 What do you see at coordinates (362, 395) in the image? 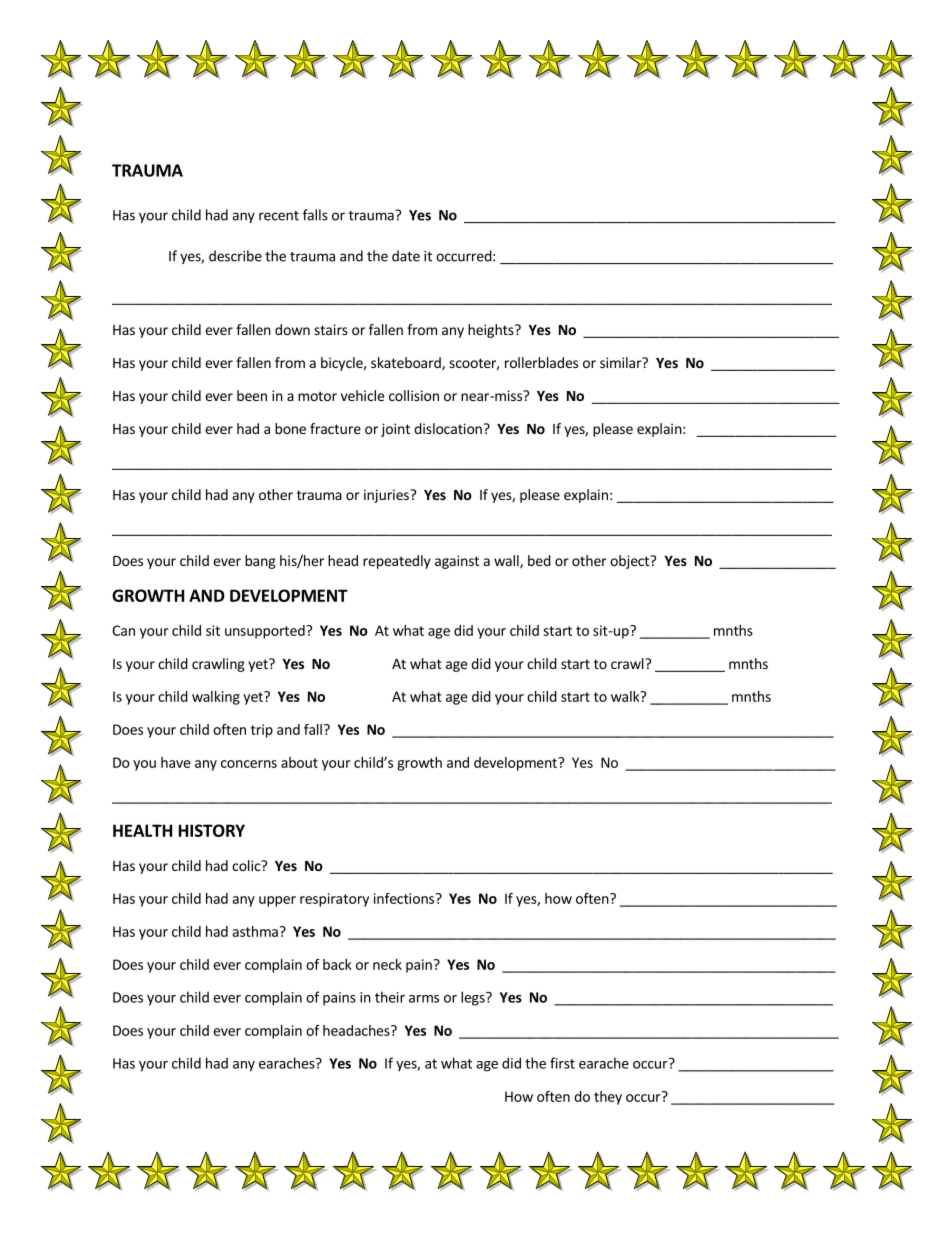
I see `vehicle` at bounding box center [362, 395].
